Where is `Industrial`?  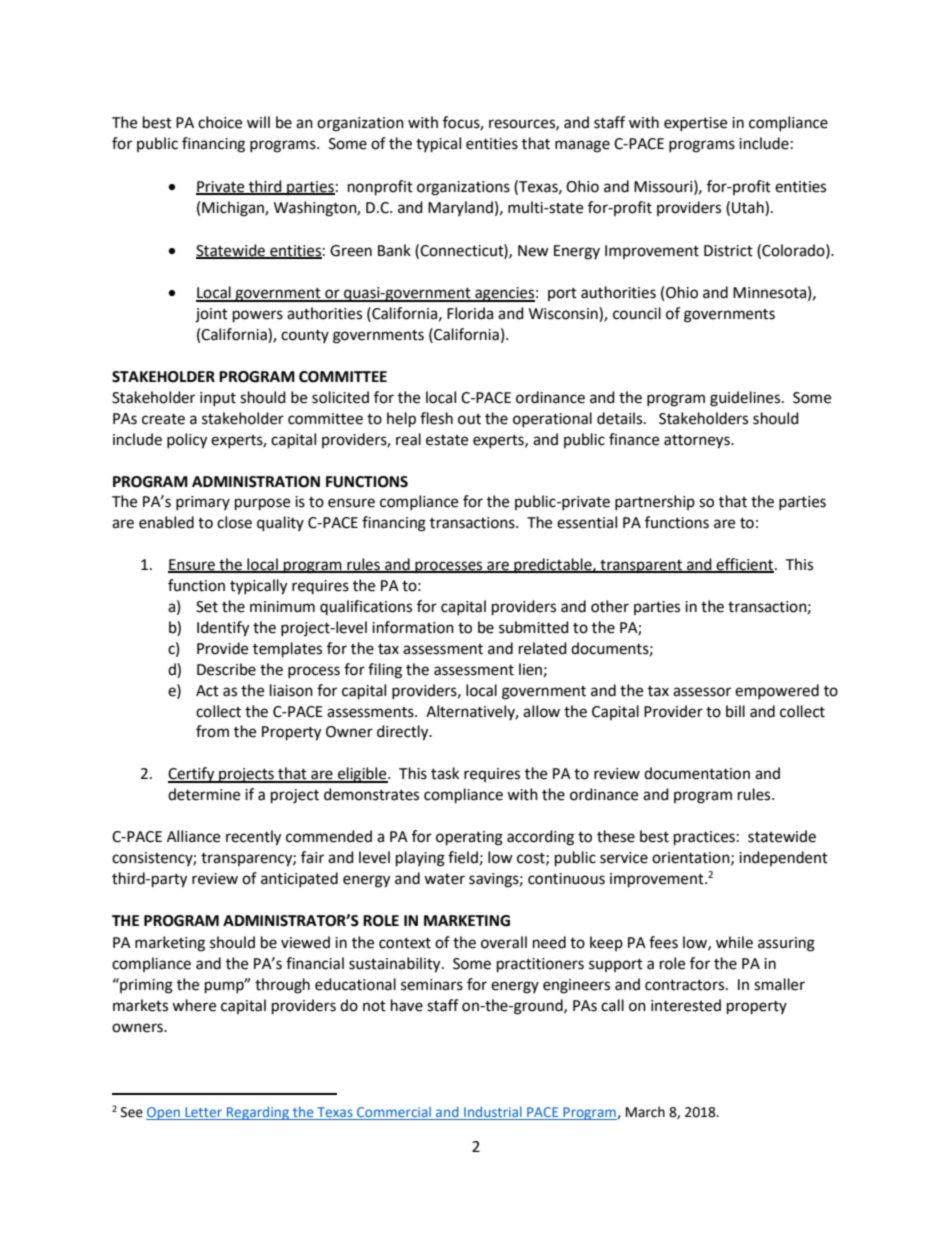
Industrial is located at coordinates (493, 1113).
